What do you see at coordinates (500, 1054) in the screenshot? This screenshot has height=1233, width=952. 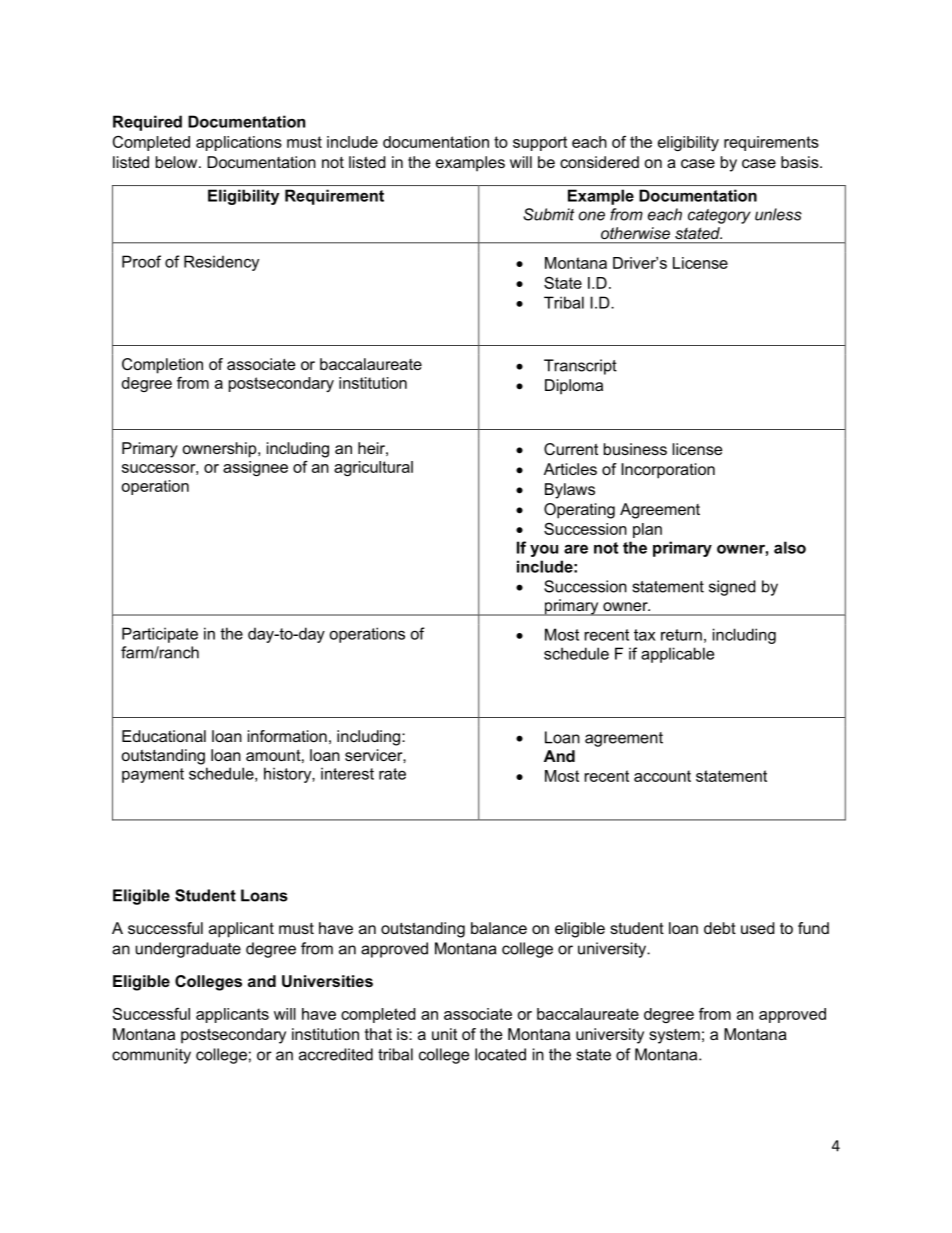 I see `located` at bounding box center [500, 1054].
